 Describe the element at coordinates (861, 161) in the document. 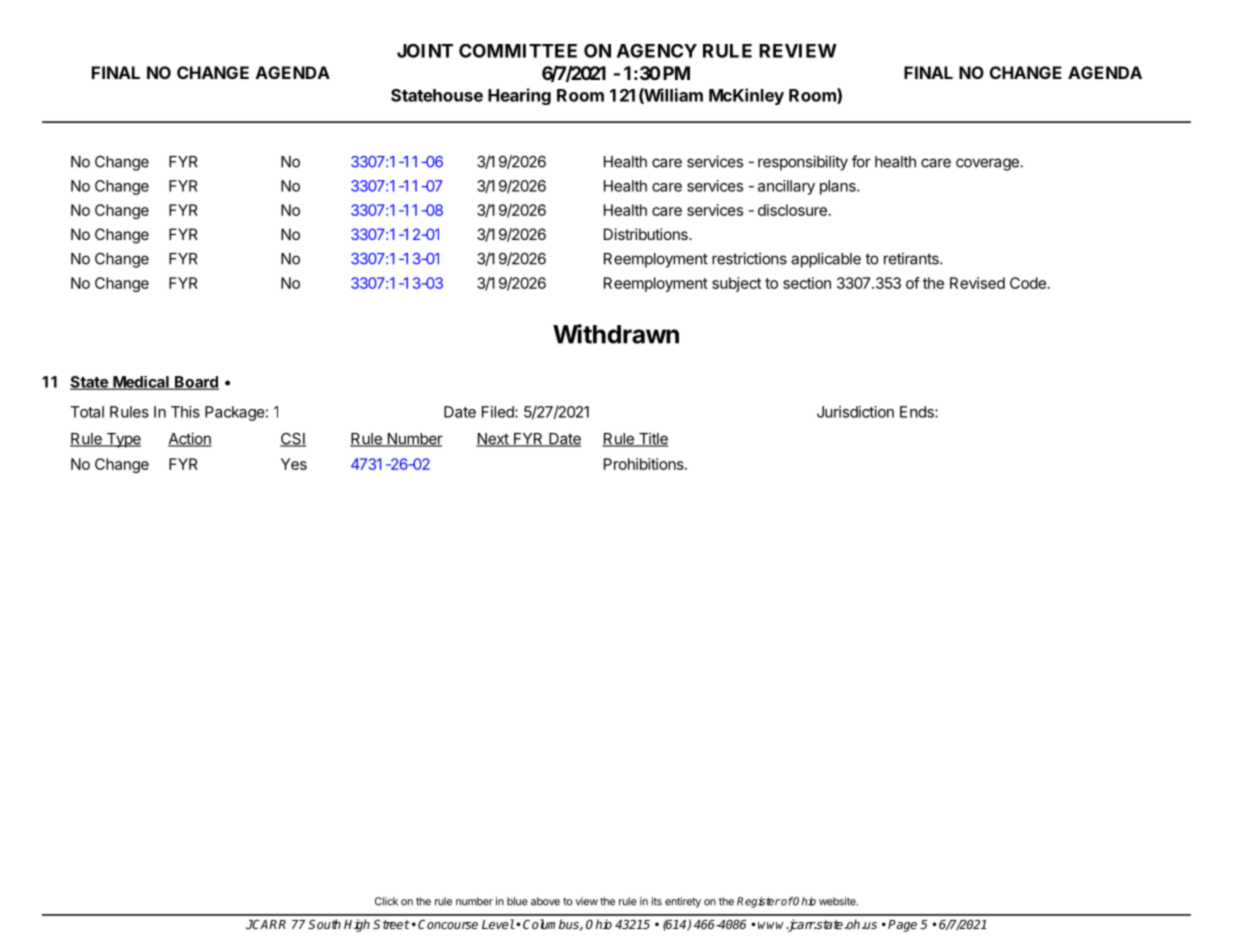

I see `for` at that location.
